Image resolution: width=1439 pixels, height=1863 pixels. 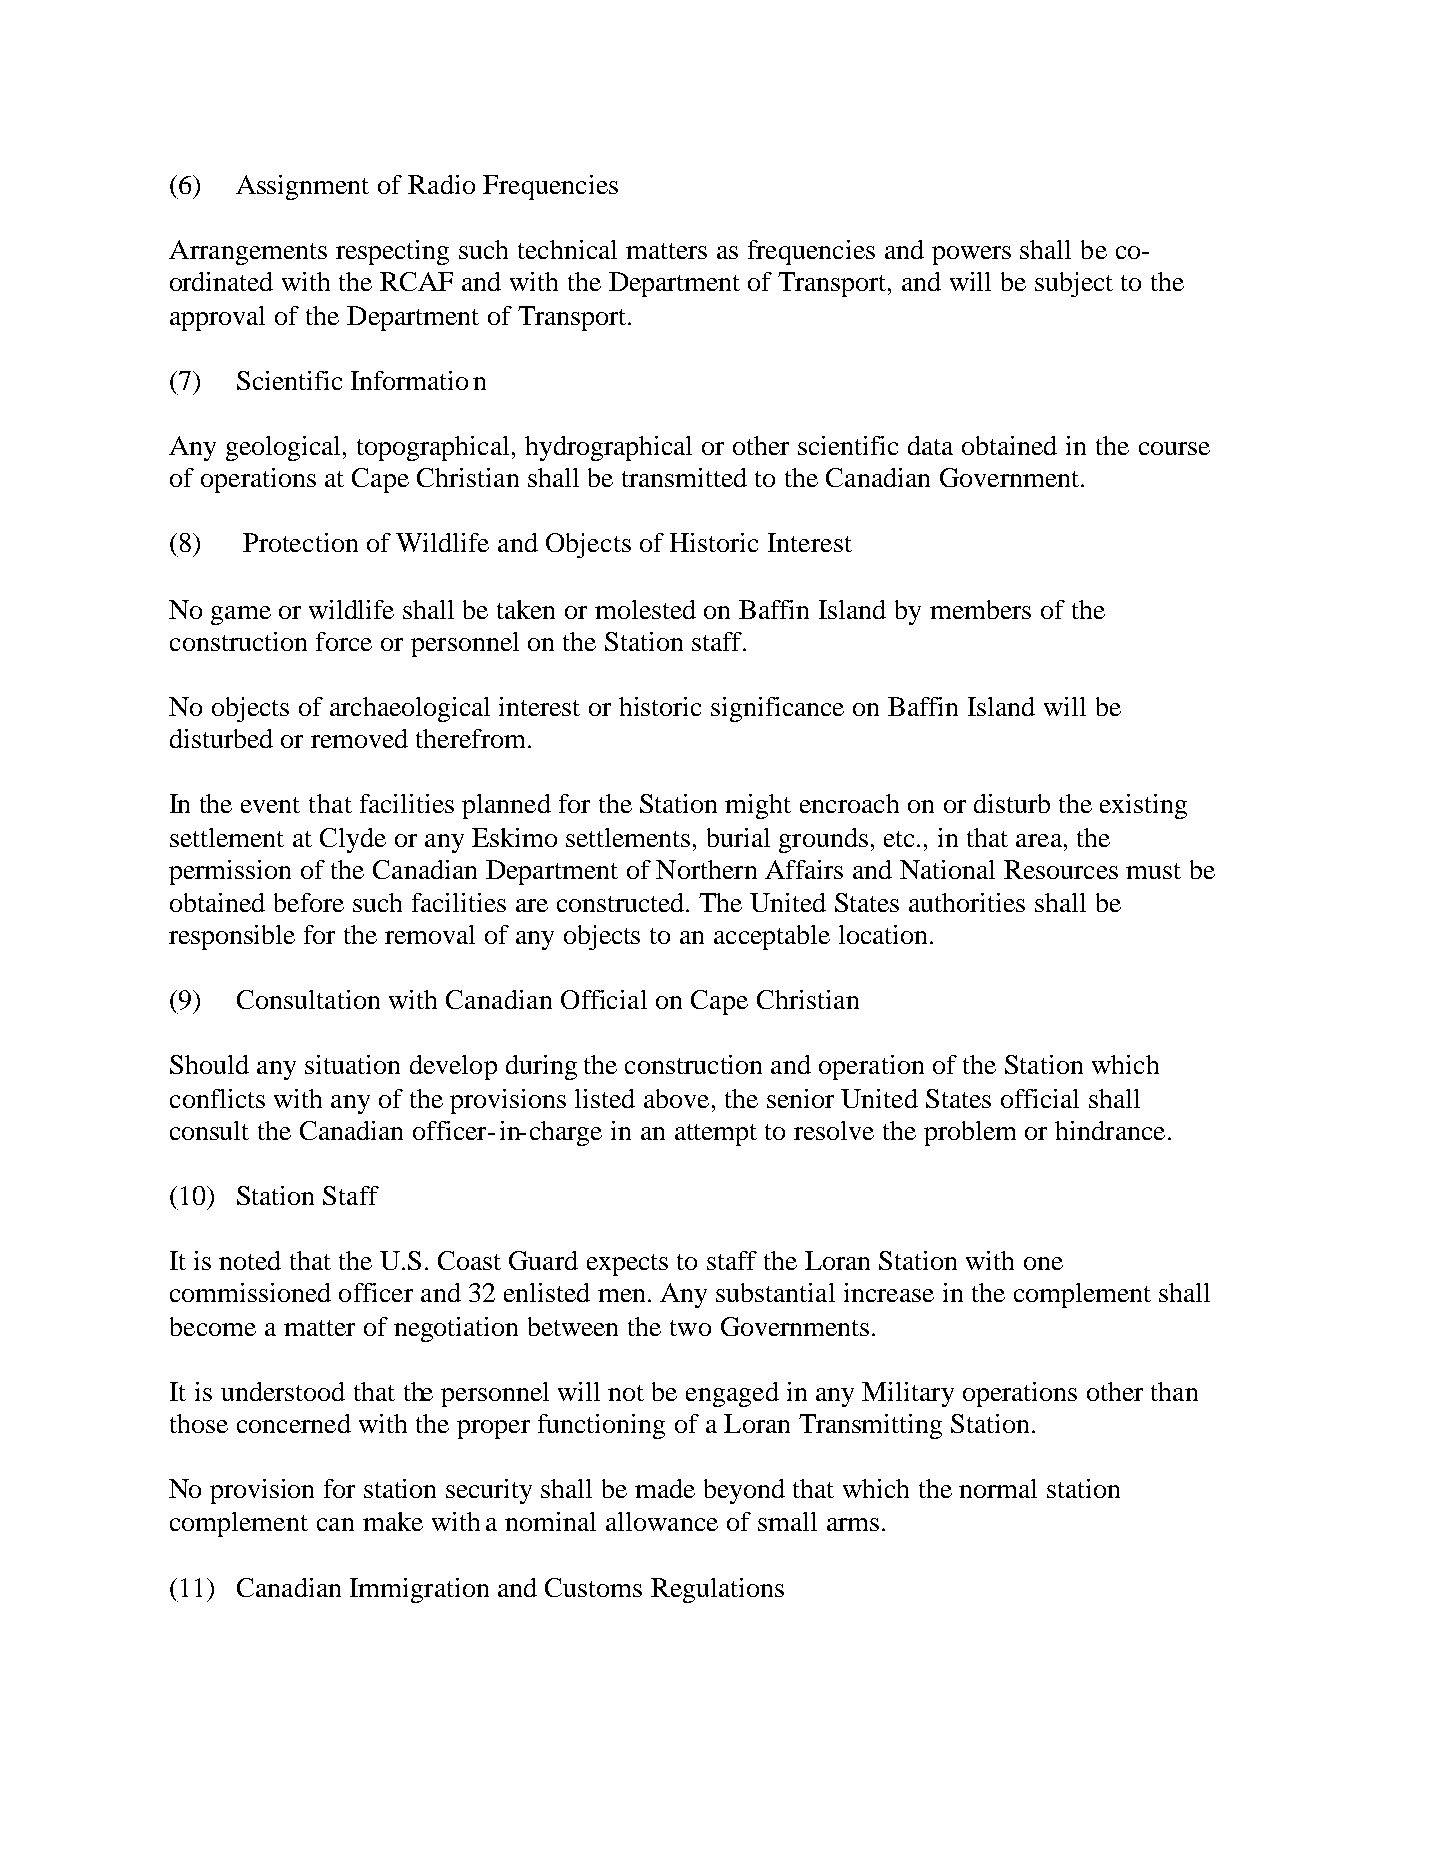 What do you see at coordinates (684, 477) in the screenshot?
I see `transmitted` at bounding box center [684, 477].
